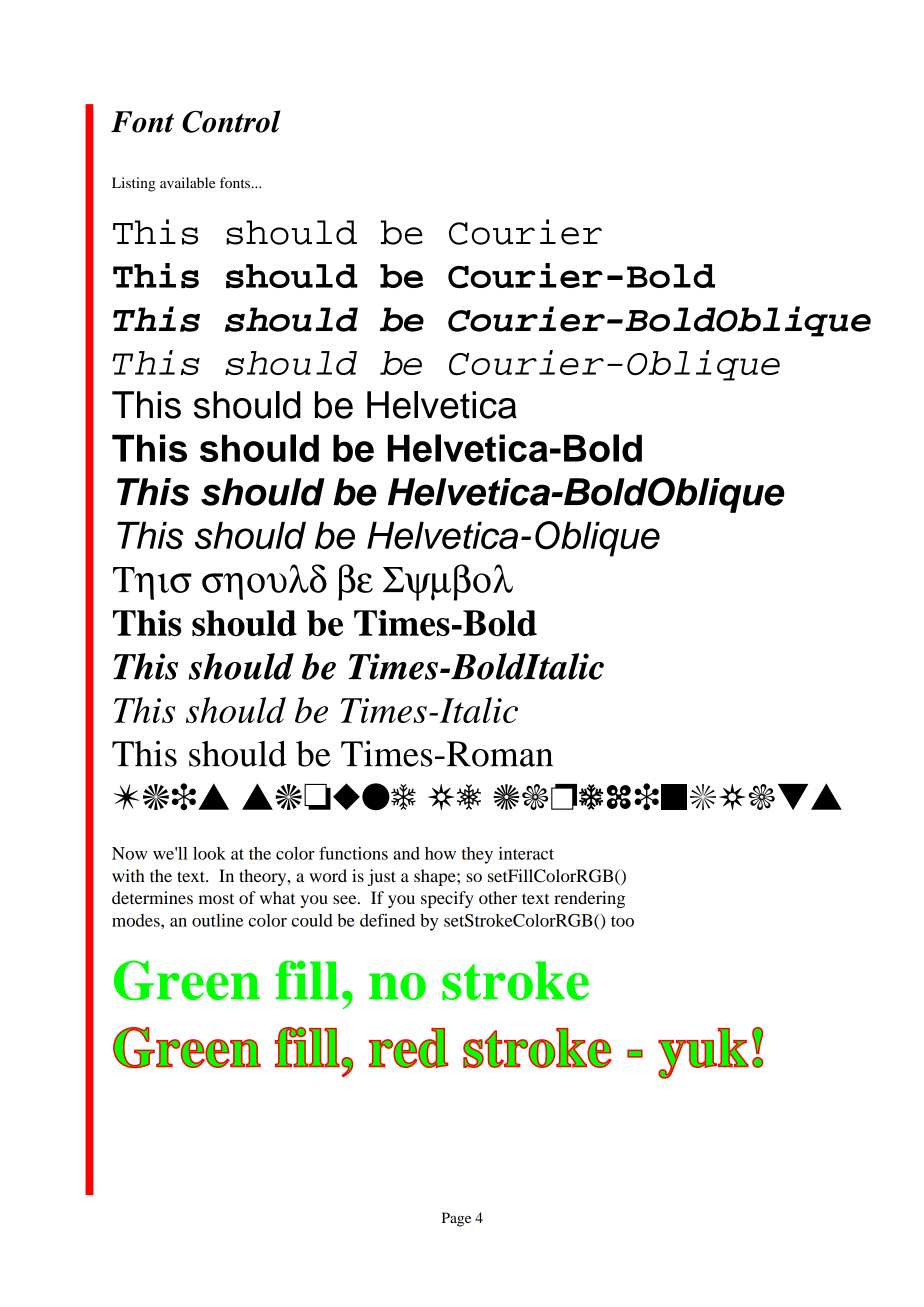 The image size is (924, 1307). I want to click on Control, so click(231, 121).
